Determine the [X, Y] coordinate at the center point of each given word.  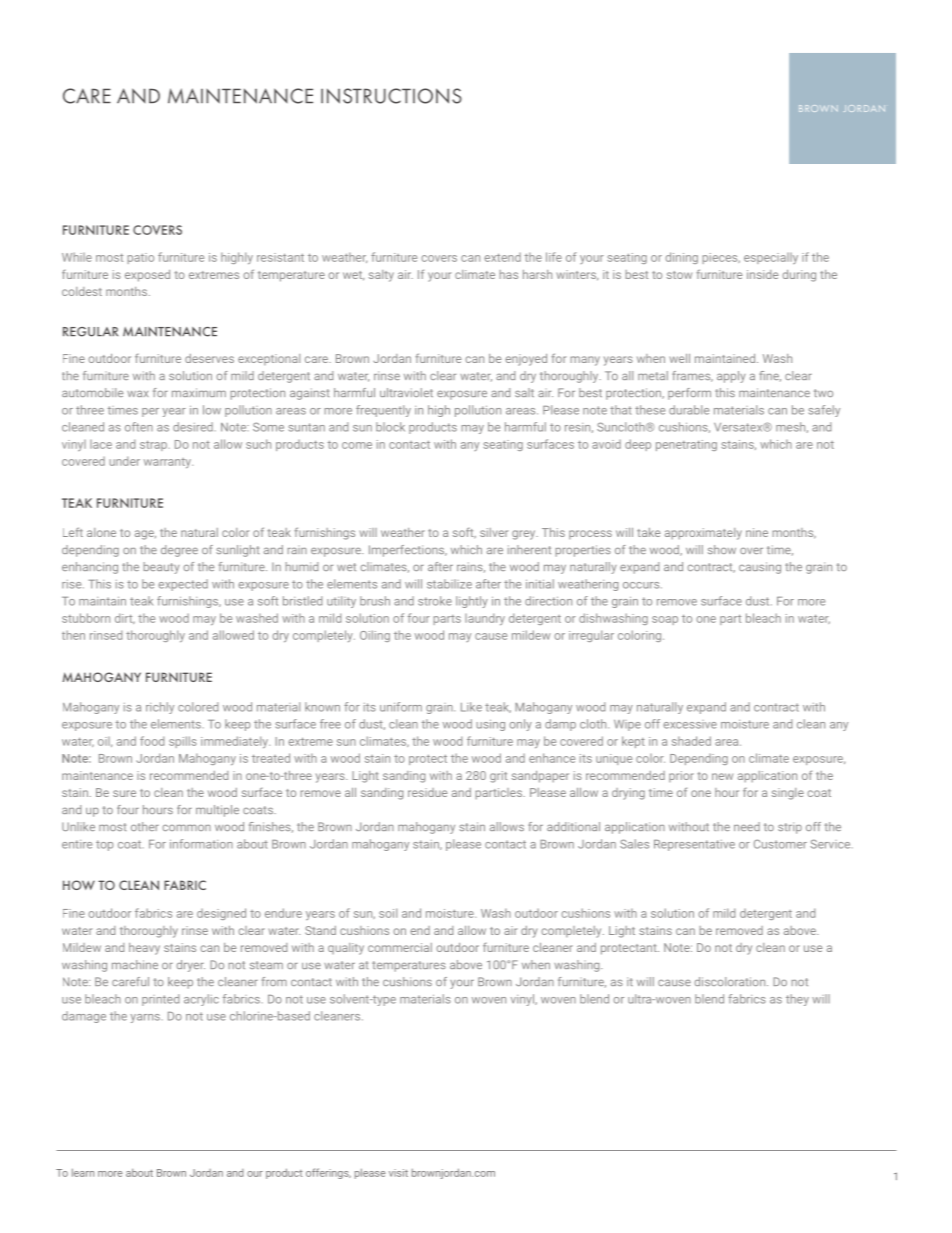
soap [665, 620]
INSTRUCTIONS [391, 96]
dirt [125, 618]
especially [771, 258]
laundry [485, 619]
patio [140, 258]
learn [83, 1172]
